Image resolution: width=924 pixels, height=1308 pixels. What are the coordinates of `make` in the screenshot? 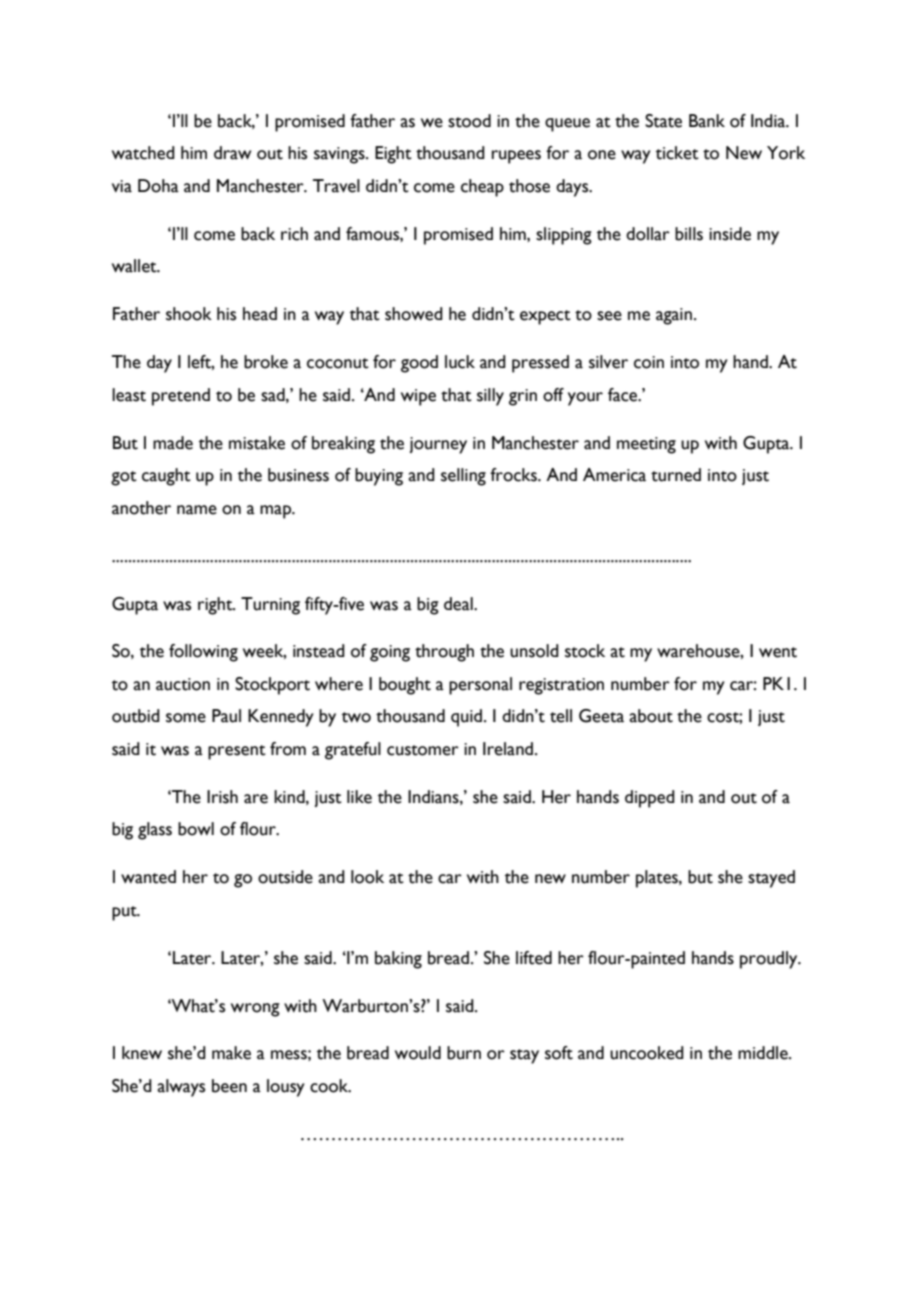 It's located at (231, 1053).
